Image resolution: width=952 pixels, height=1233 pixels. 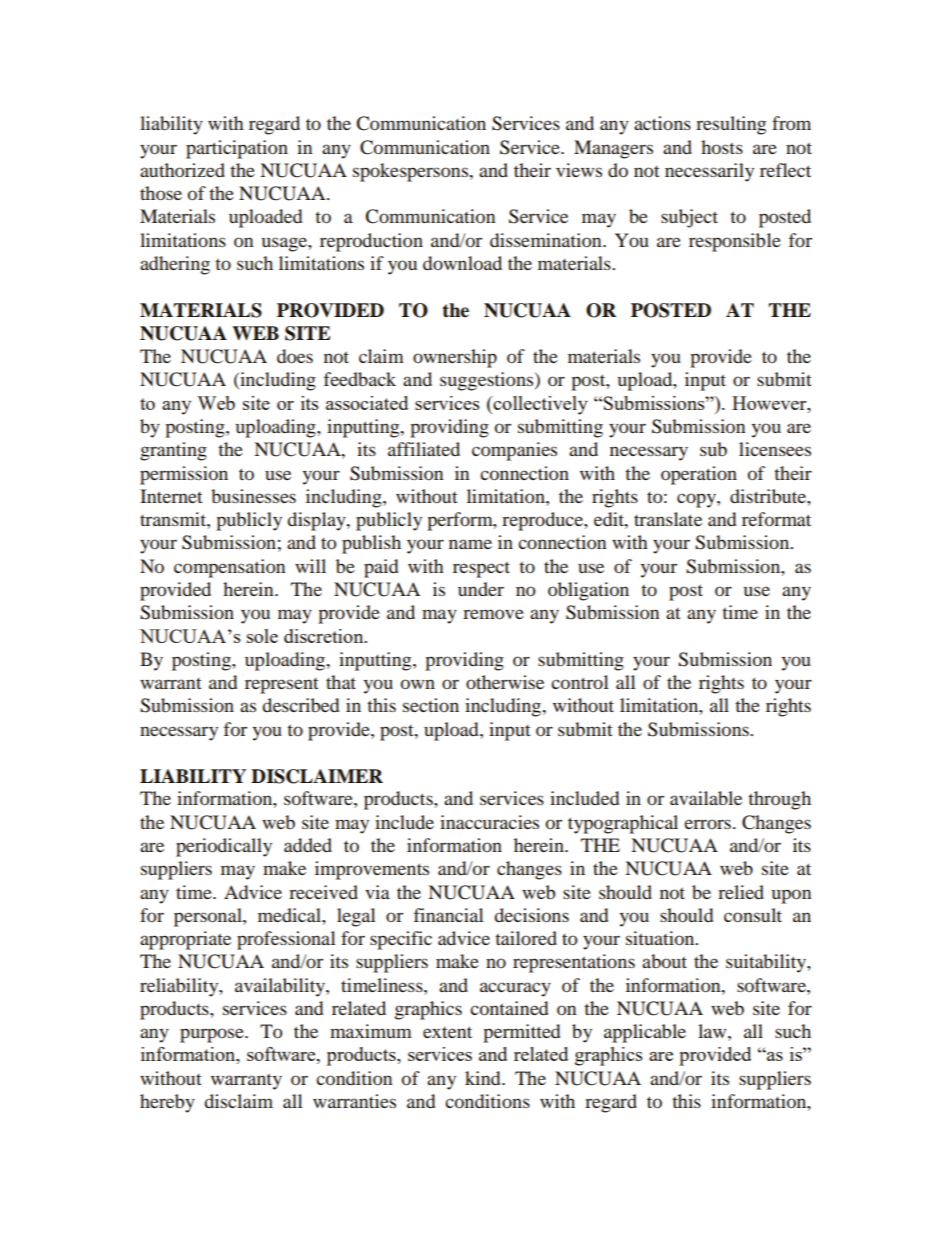 I want to click on businesses, so click(x=253, y=496).
